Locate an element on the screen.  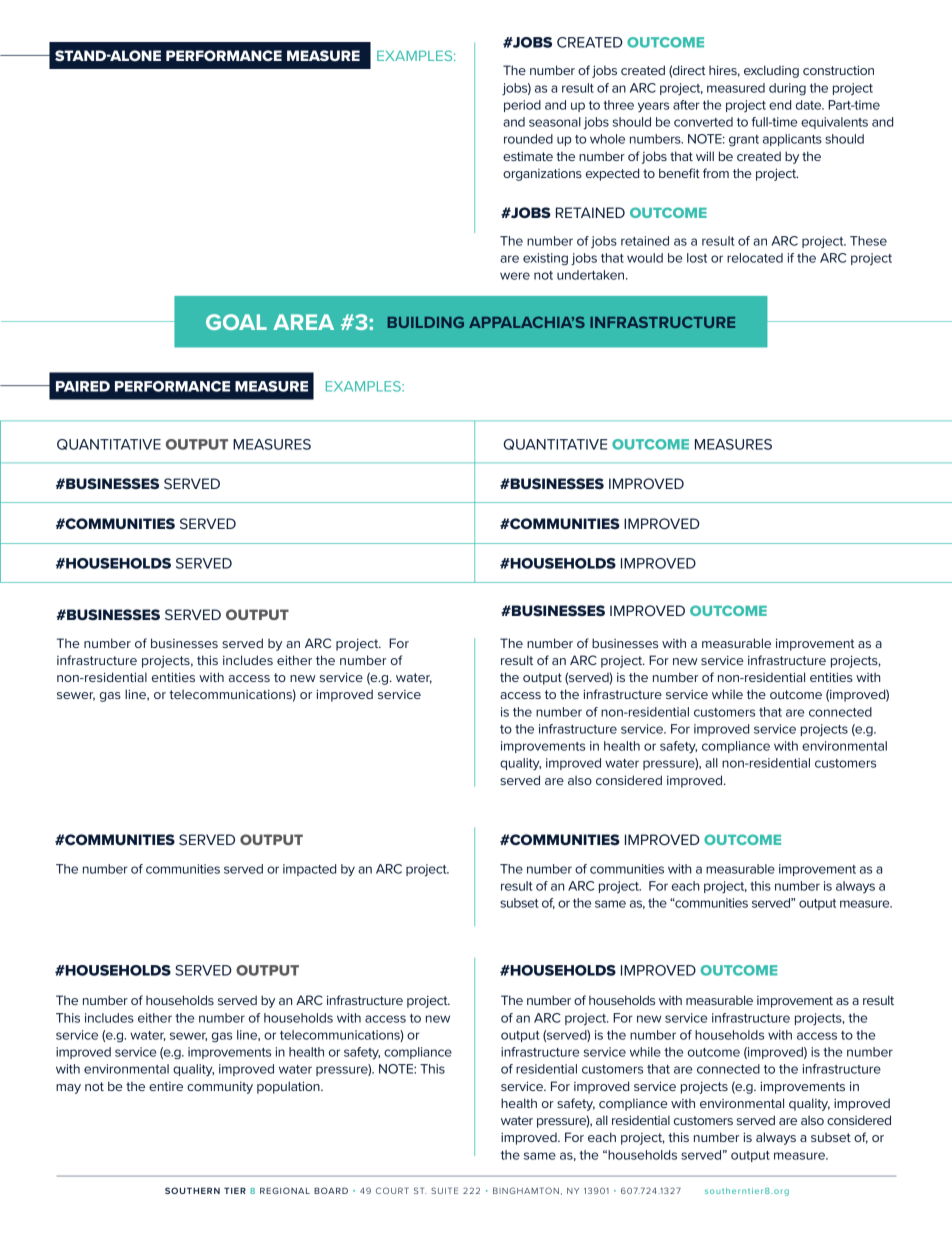
BINGHAMTON is located at coordinates (526, 1190).
